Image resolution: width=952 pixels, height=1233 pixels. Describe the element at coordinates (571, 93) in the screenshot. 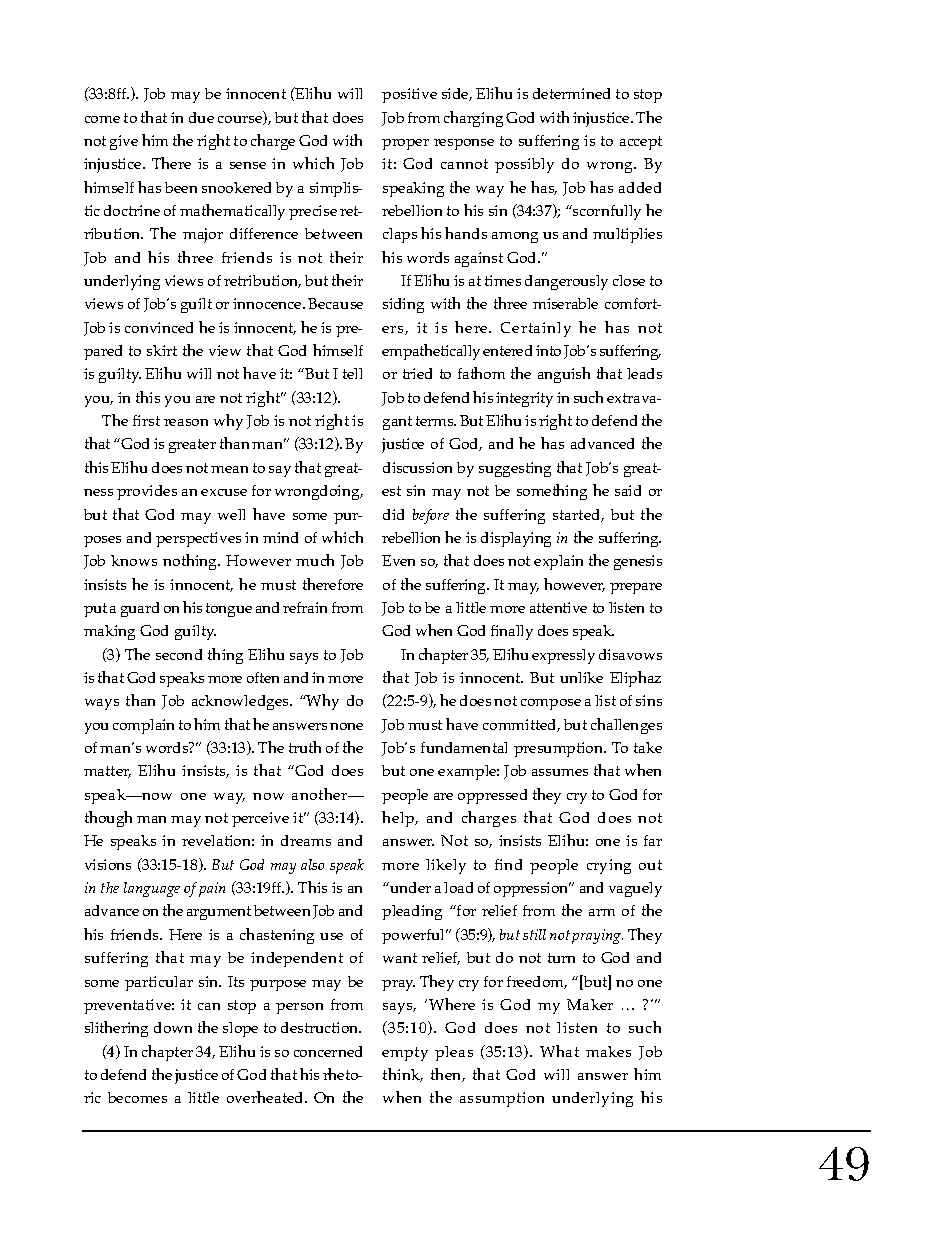

I see `determined` at that location.
